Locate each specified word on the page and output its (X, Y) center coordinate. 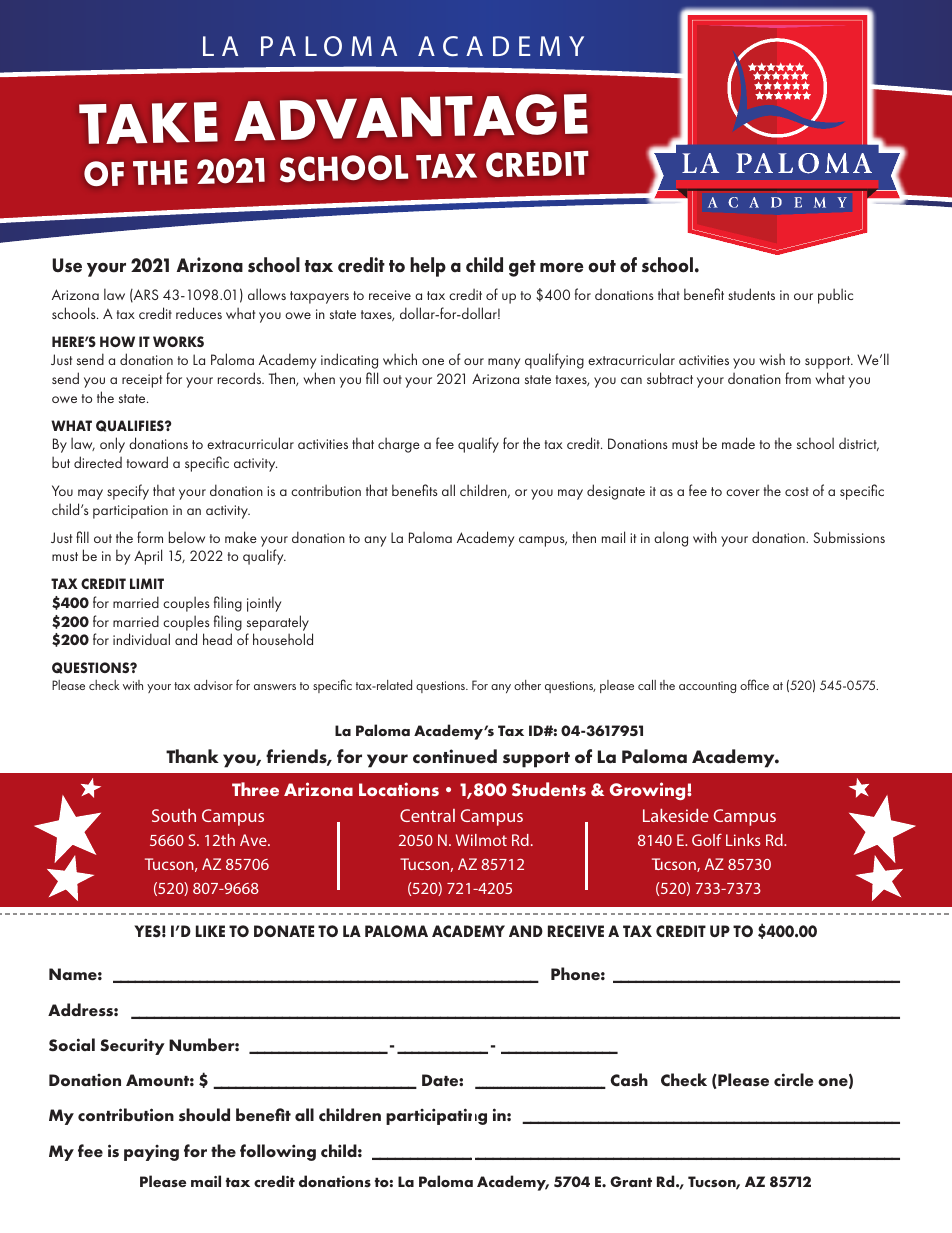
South (174, 815)
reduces (199, 313)
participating (436, 1116)
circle (793, 1080)
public (835, 296)
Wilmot (481, 840)
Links (743, 840)
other (527, 685)
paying (151, 1153)
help (428, 267)
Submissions (849, 537)
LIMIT (147, 583)
